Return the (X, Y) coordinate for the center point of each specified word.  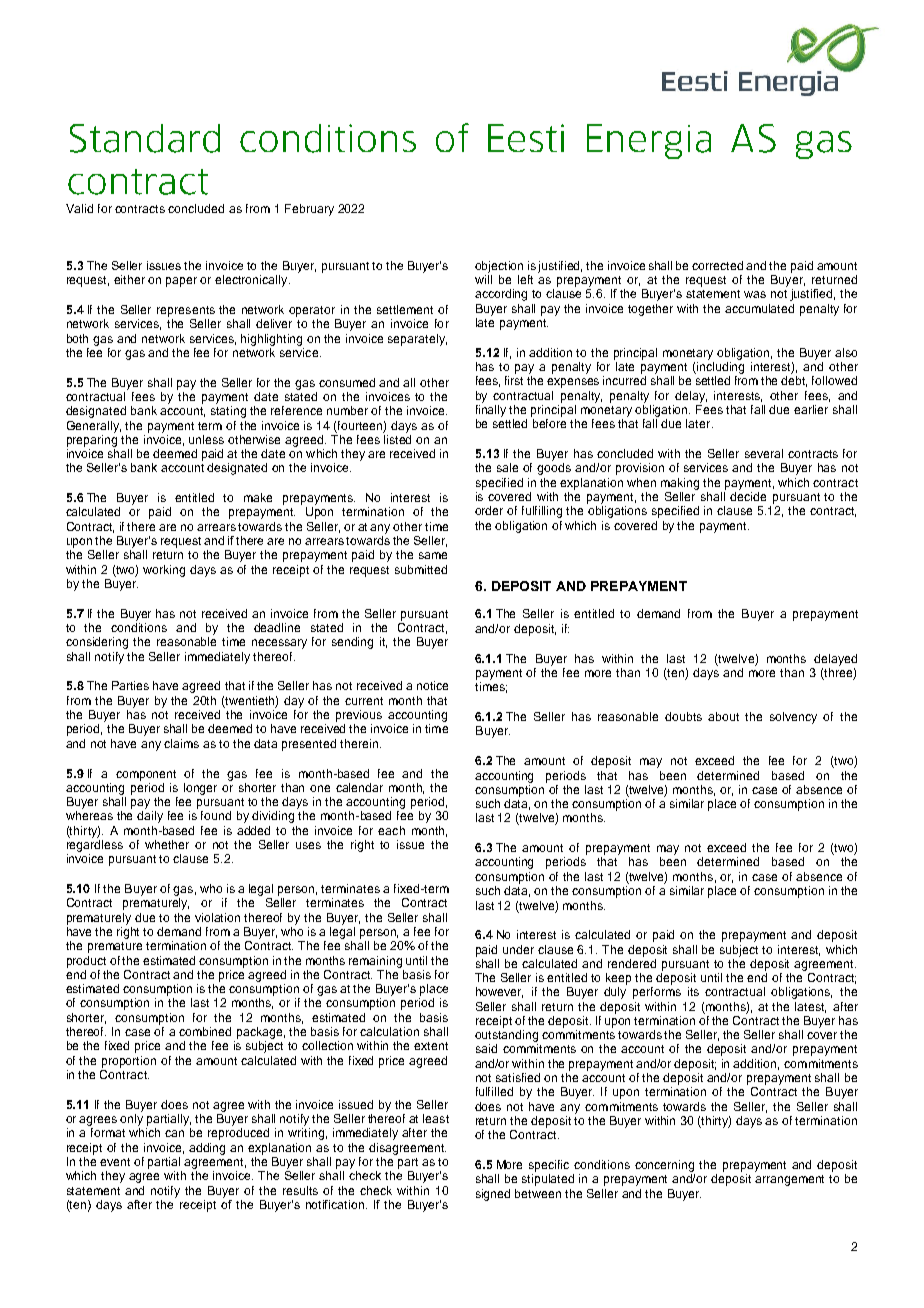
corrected (717, 265)
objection (499, 267)
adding (207, 1149)
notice (432, 685)
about (723, 716)
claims (181, 743)
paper (181, 282)
